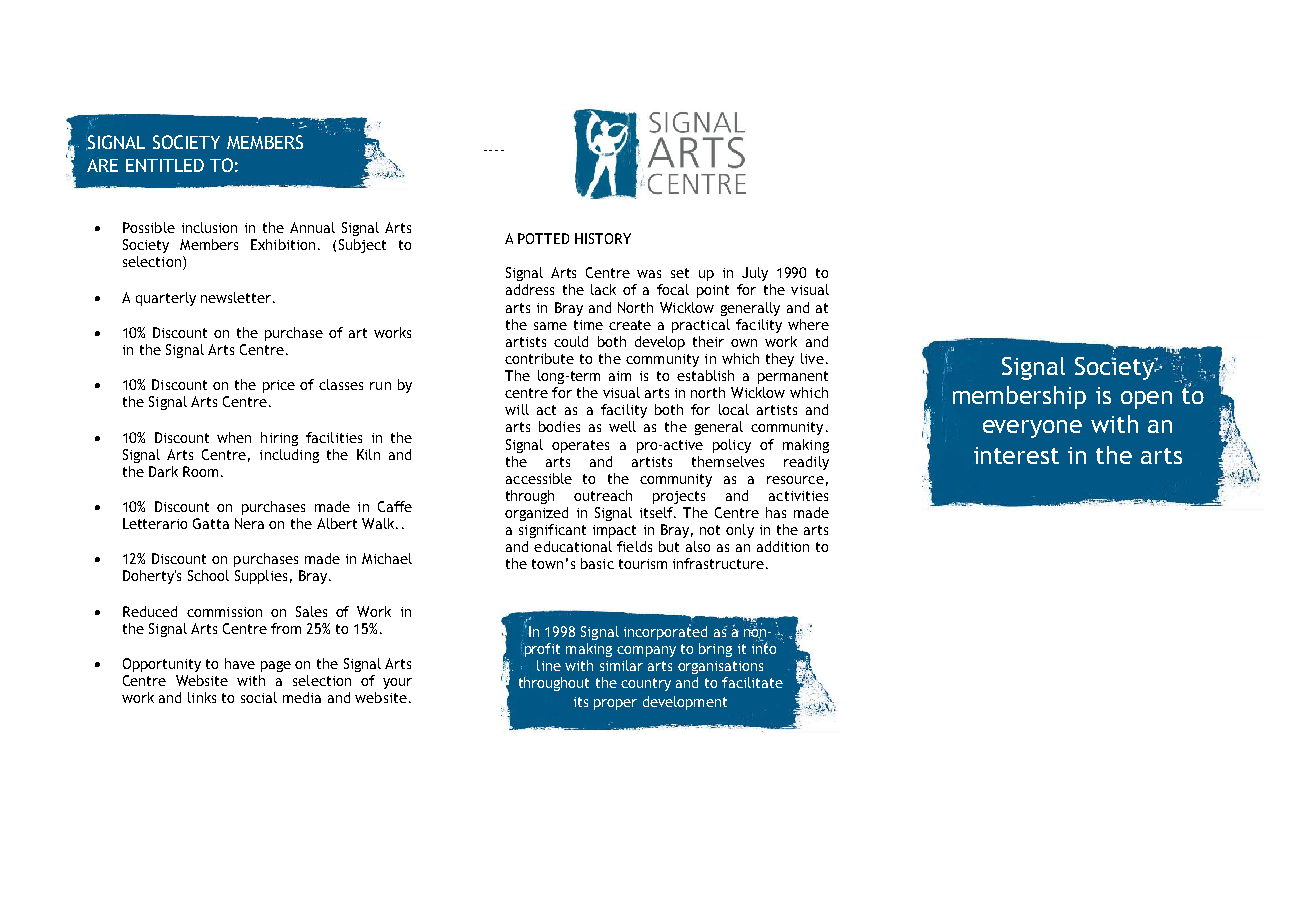  Describe the element at coordinates (646, 684) in the screenshot. I see `country` at that location.
